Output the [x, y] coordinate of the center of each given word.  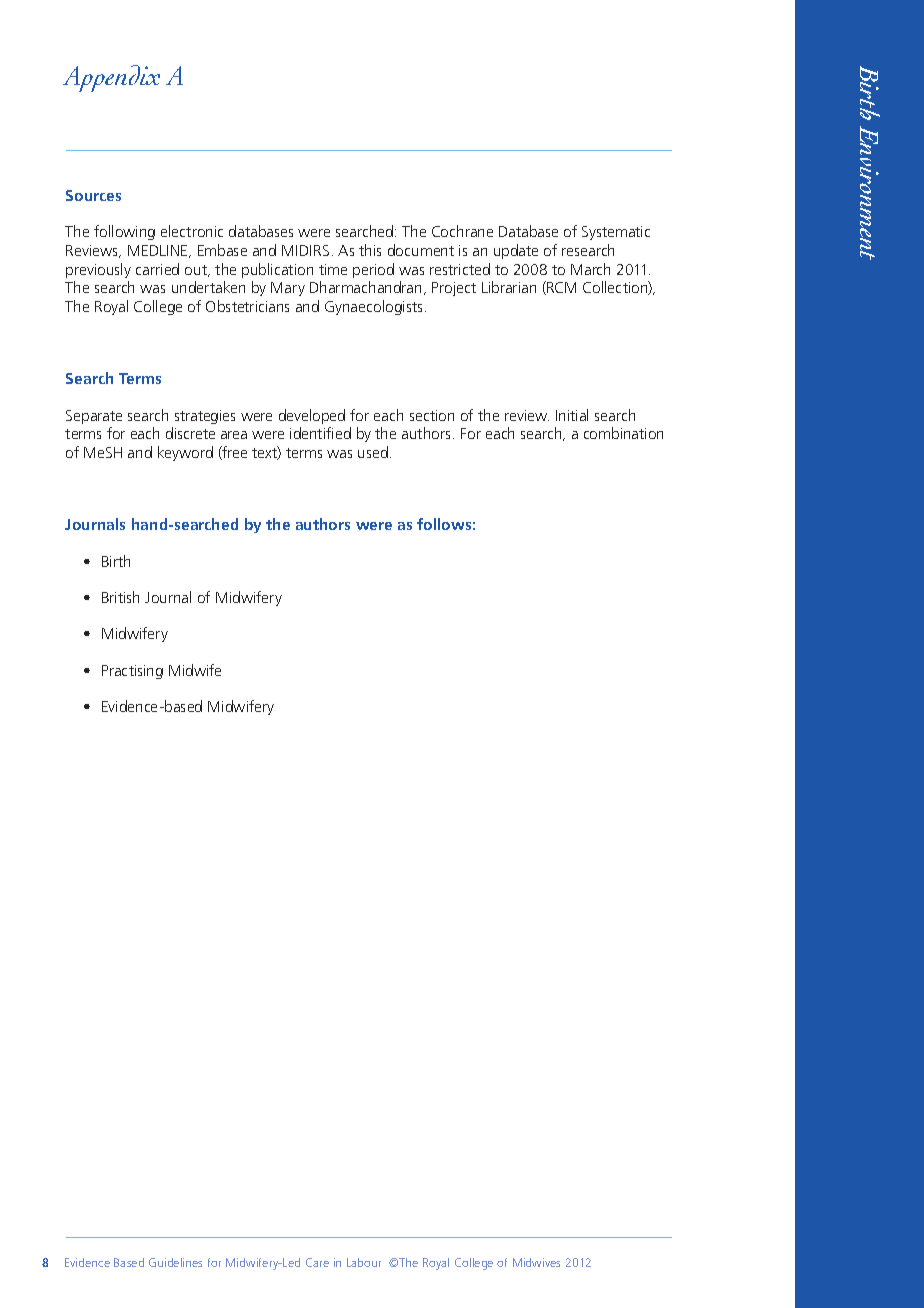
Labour [364, 1262]
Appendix [111, 78]
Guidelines [175, 1262]
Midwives [536, 1262]
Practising [132, 672]
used [373, 452]
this [370, 250]
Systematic [616, 233]
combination [623, 433]
